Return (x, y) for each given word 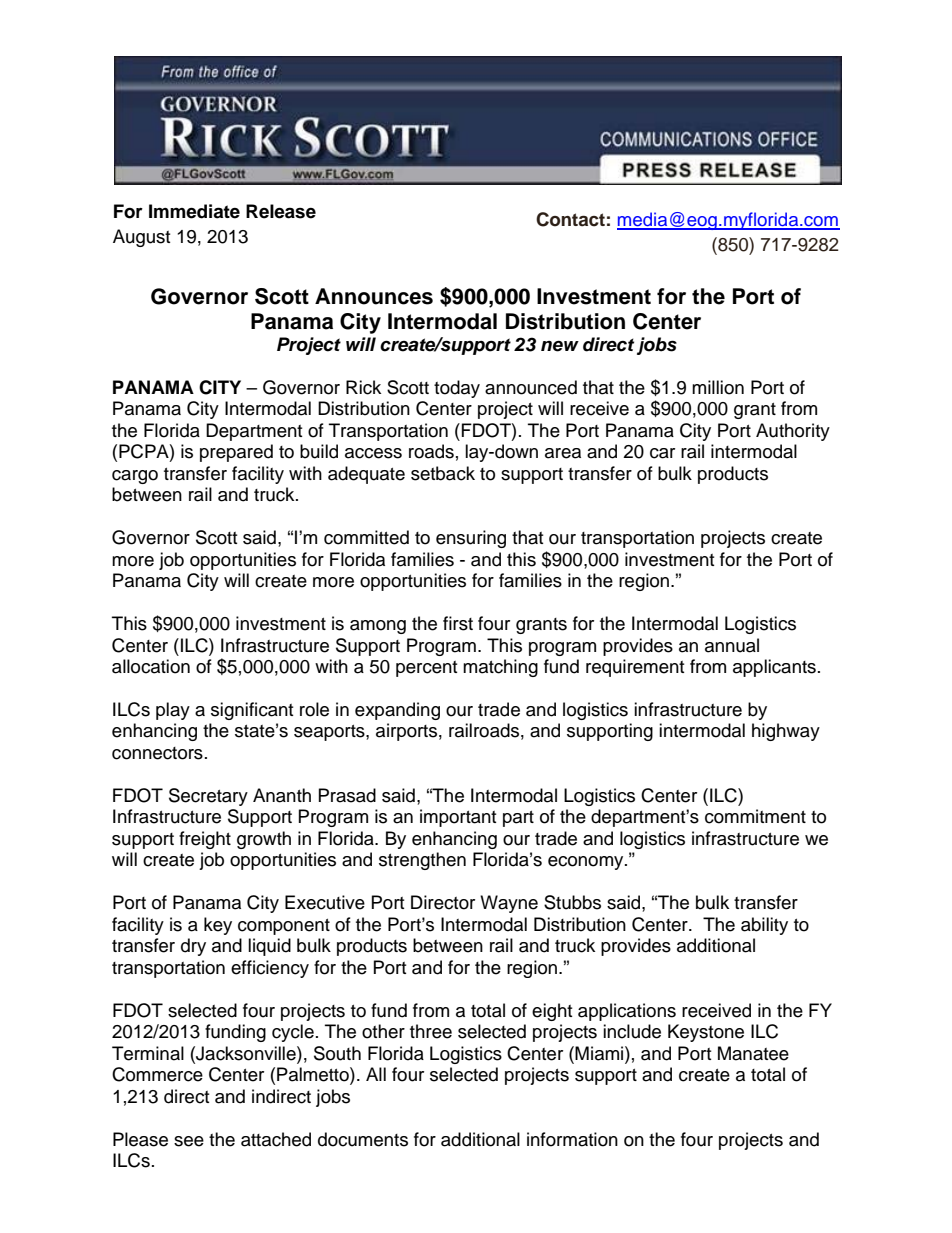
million (718, 387)
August (141, 238)
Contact (570, 219)
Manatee (753, 1053)
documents (363, 1139)
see (189, 1141)
